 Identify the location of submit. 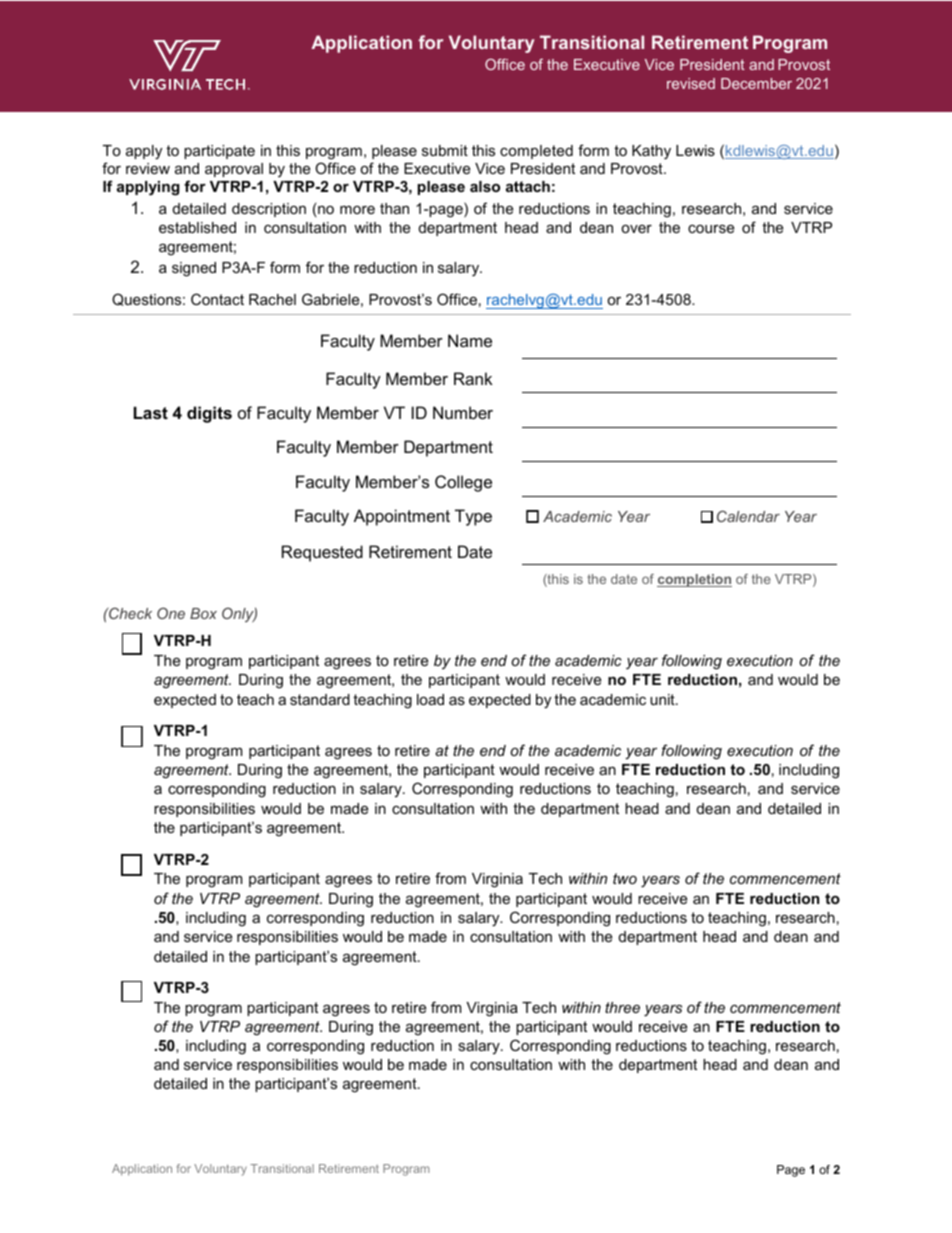
(445, 150).
